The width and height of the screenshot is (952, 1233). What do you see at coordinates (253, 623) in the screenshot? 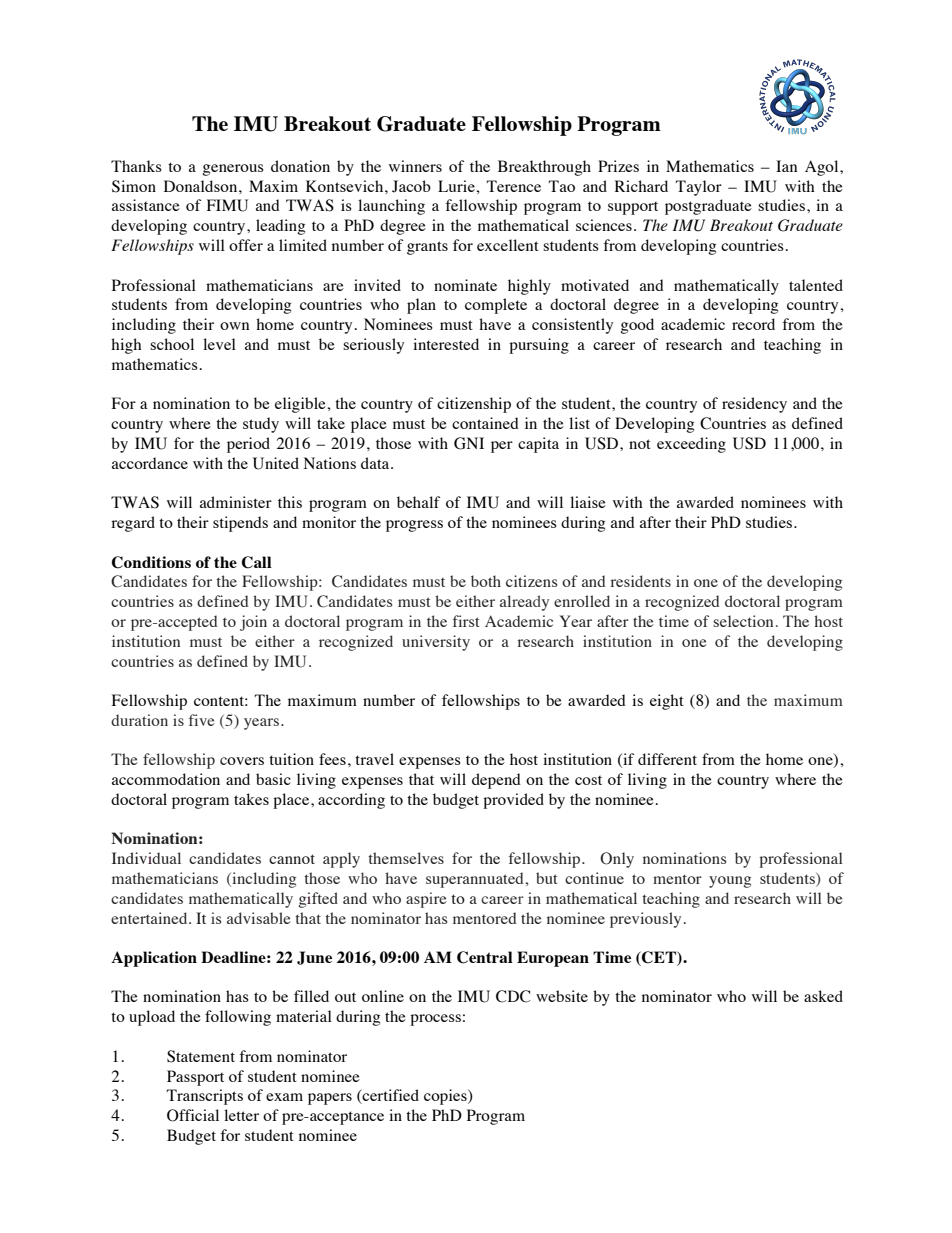
I see `join` at bounding box center [253, 623].
